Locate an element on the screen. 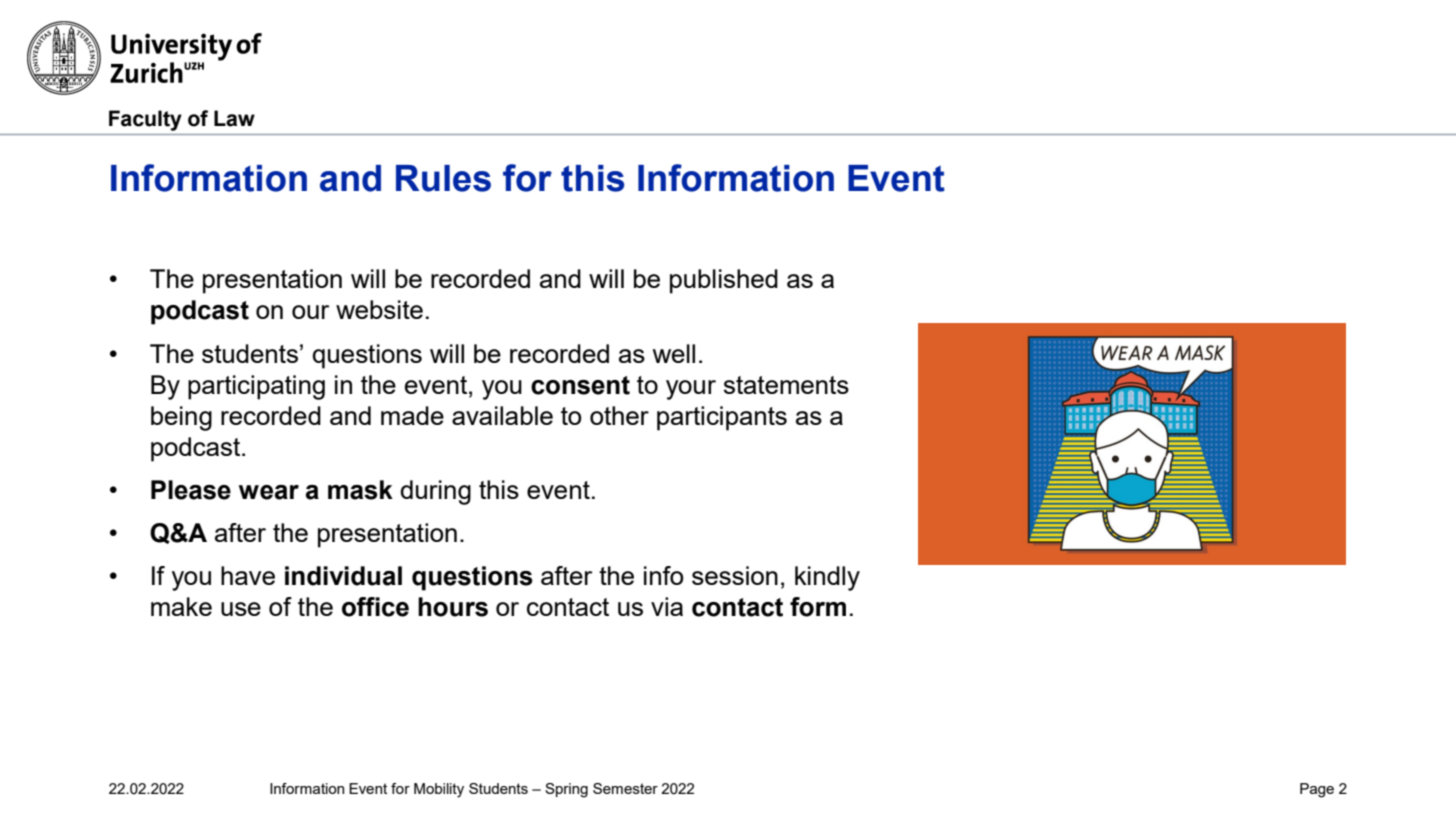 Image resolution: width=1456 pixels, height=819 pixels. Rules is located at coordinates (443, 178).
